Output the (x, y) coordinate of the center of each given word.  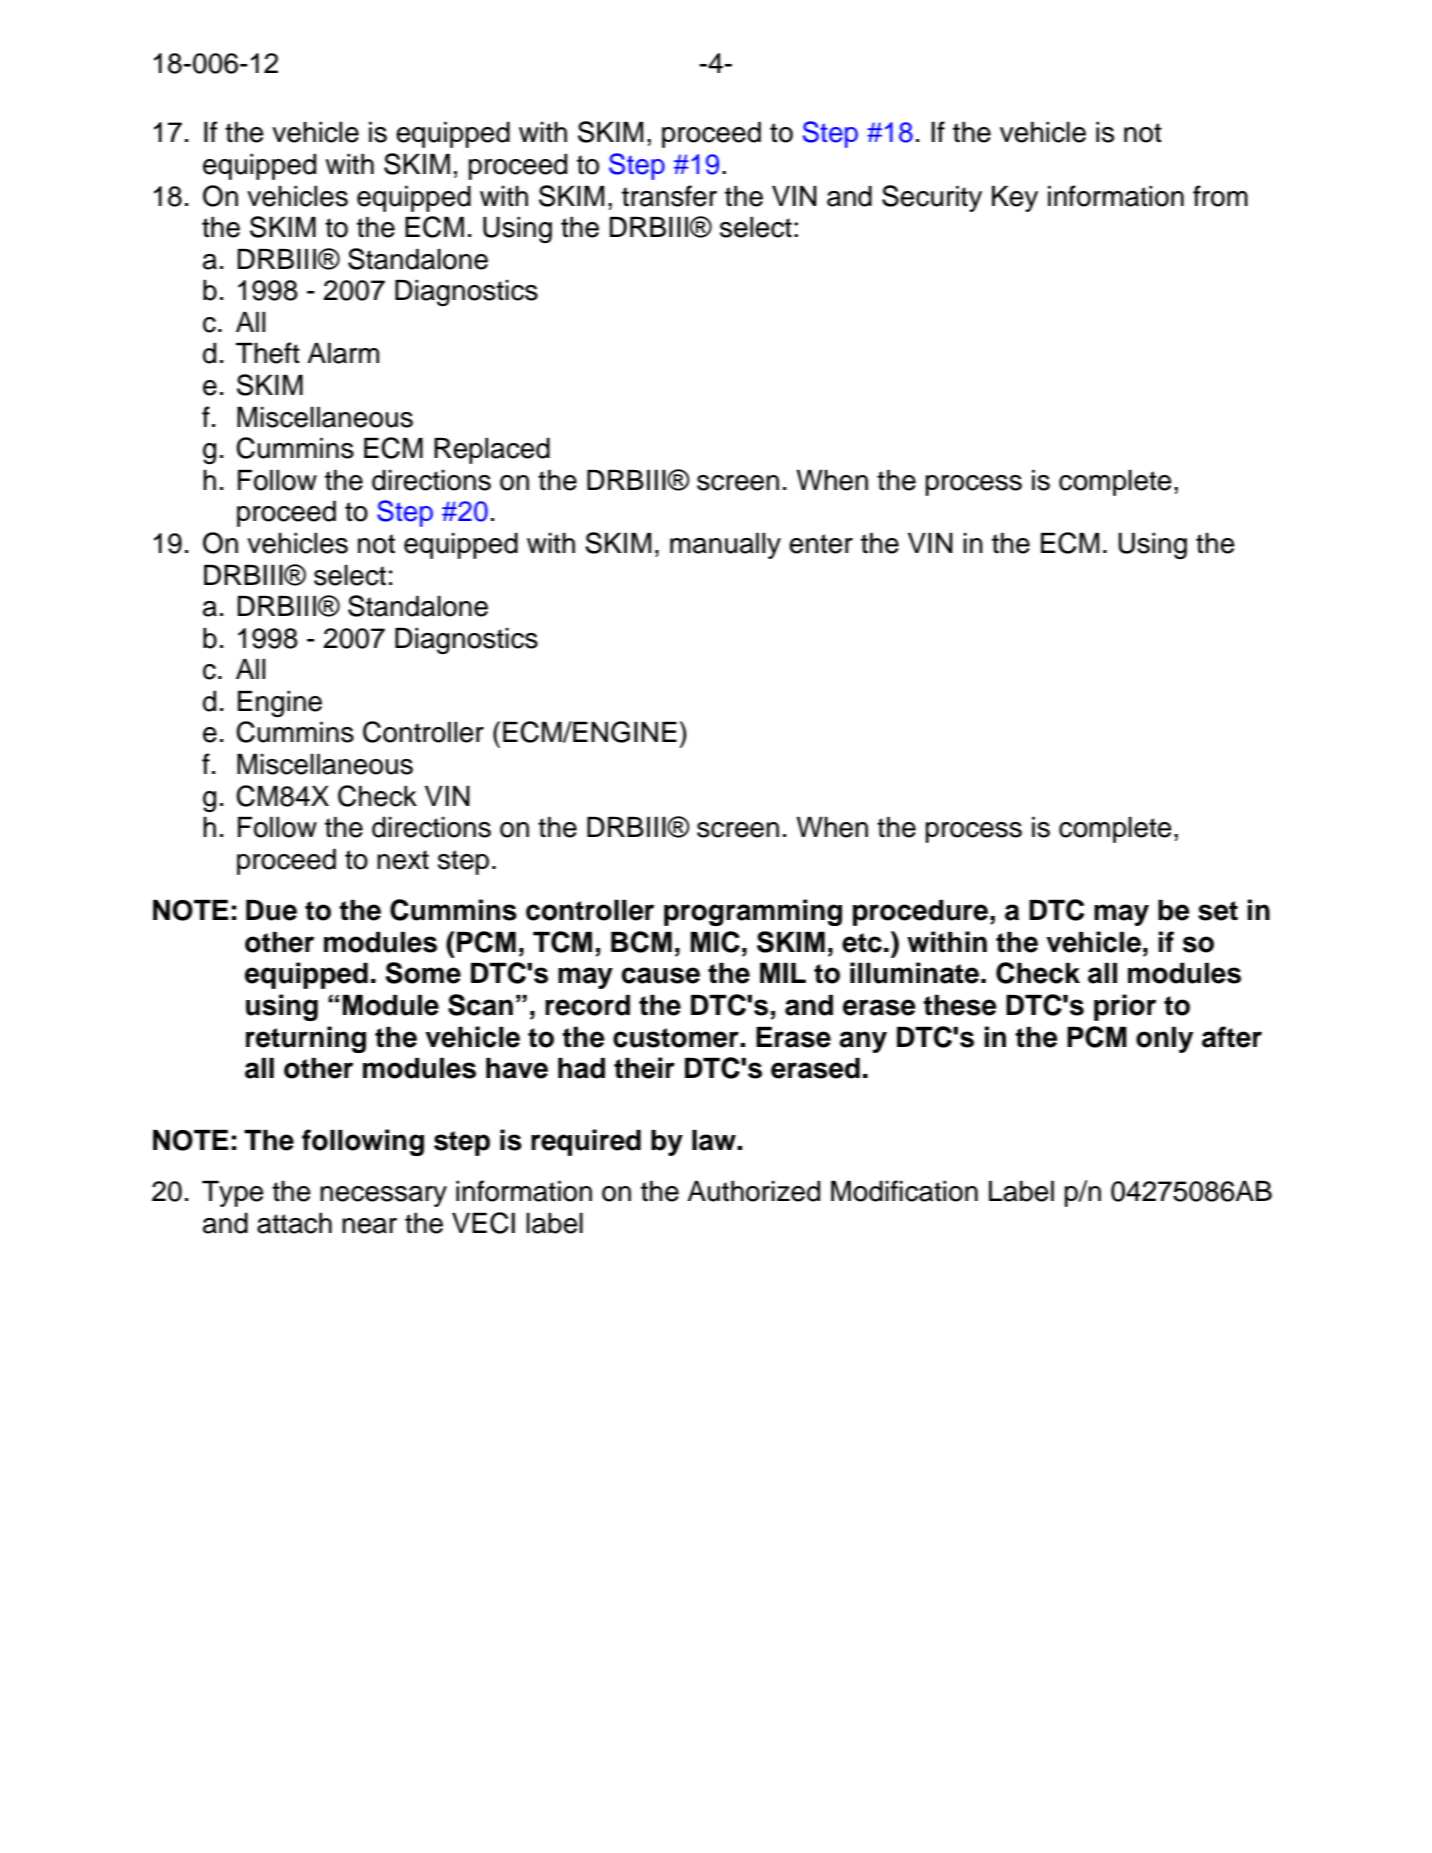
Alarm (343, 353)
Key (1015, 199)
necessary (383, 1196)
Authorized (753, 1191)
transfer (669, 196)
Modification (904, 1191)
